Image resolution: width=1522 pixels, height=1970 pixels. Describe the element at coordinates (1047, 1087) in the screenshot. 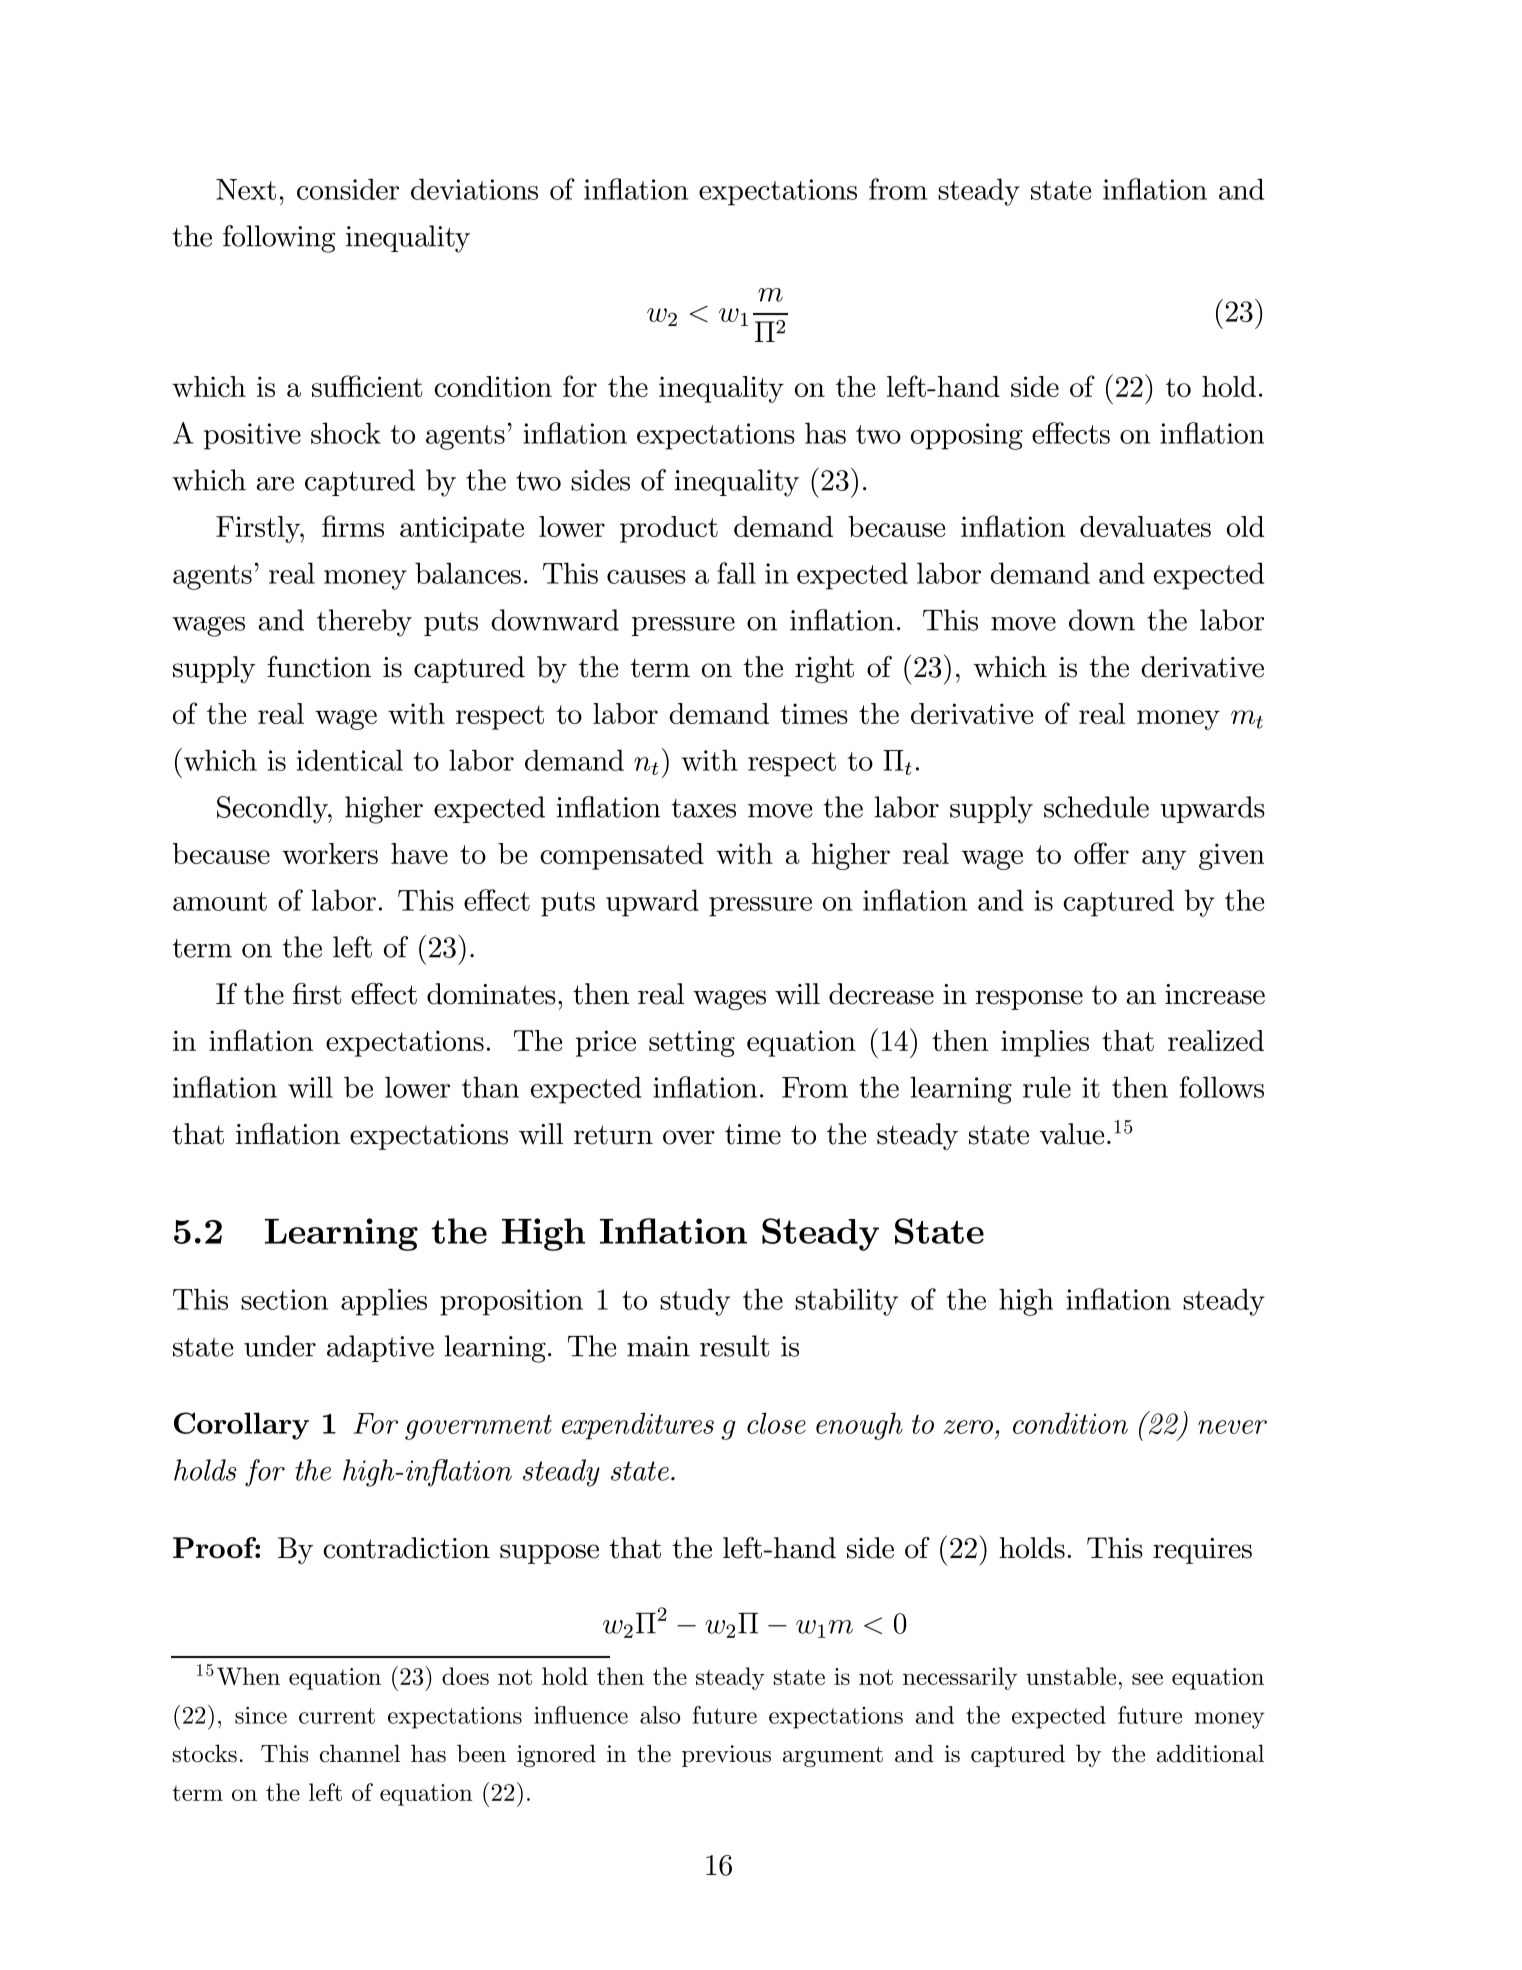

I see `rule` at that location.
